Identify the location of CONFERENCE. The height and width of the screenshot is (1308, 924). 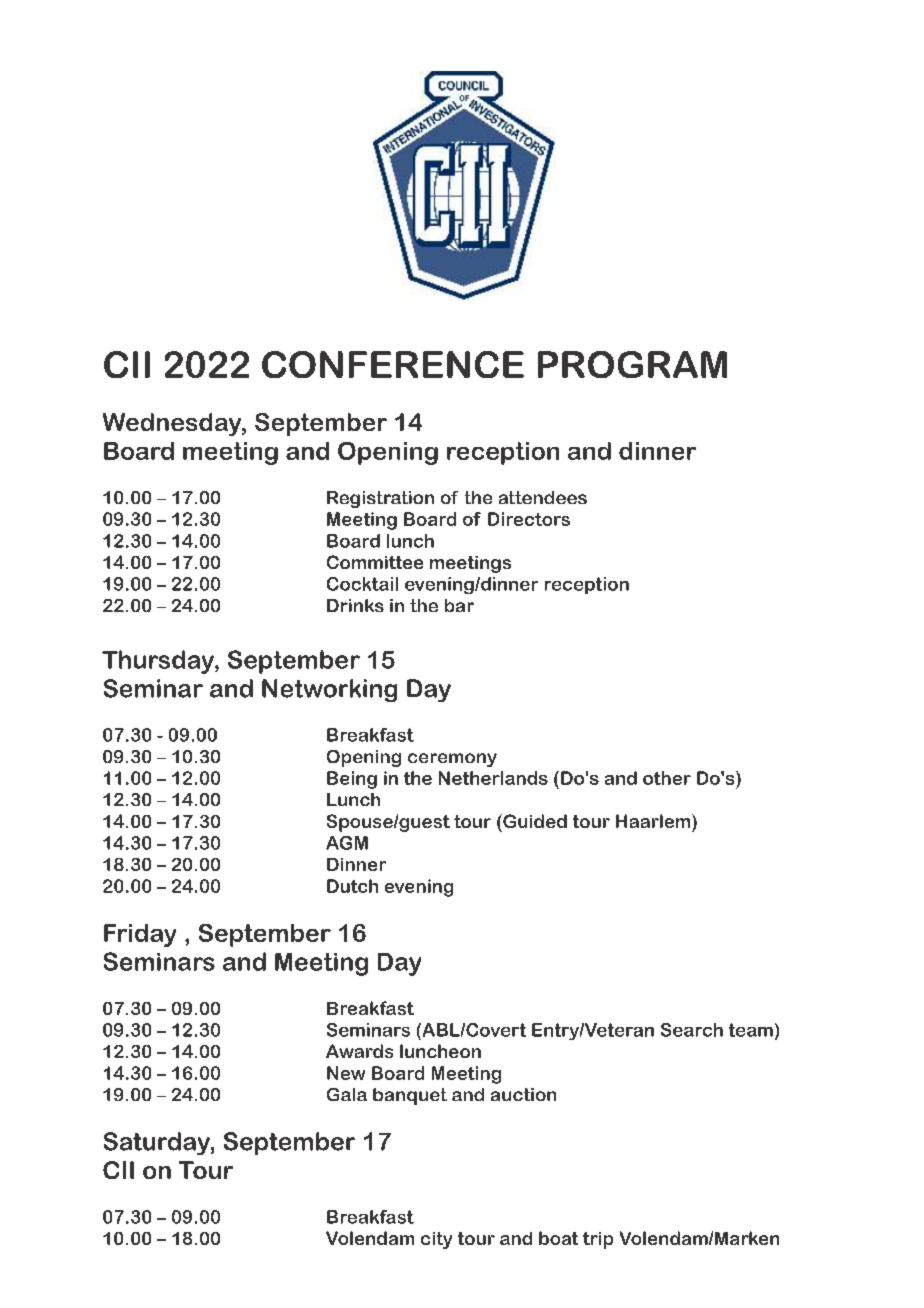
(393, 364).
